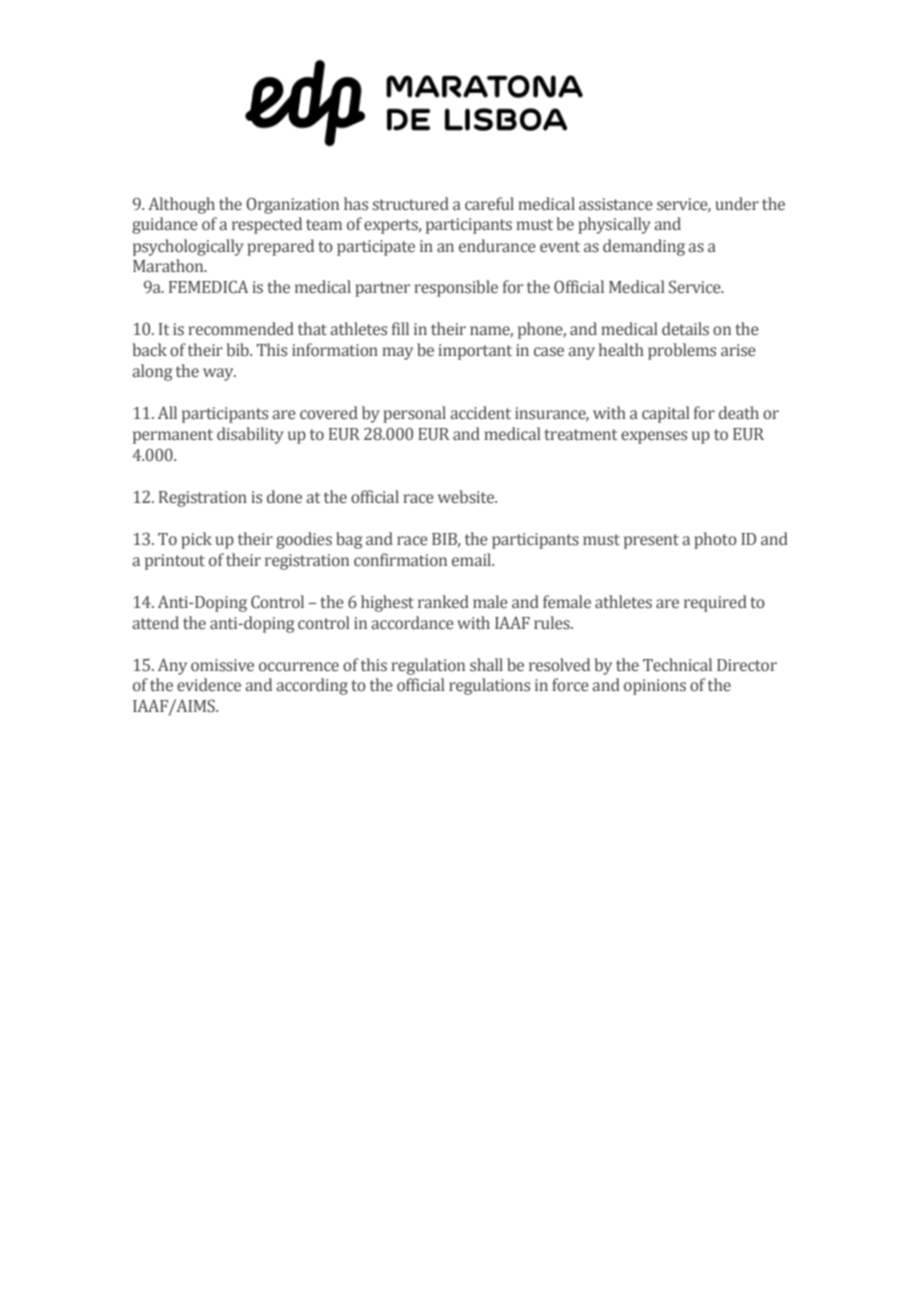 This document has width=924, height=1308. Describe the element at coordinates (473, 560) in the document. I see `email` at that location.
